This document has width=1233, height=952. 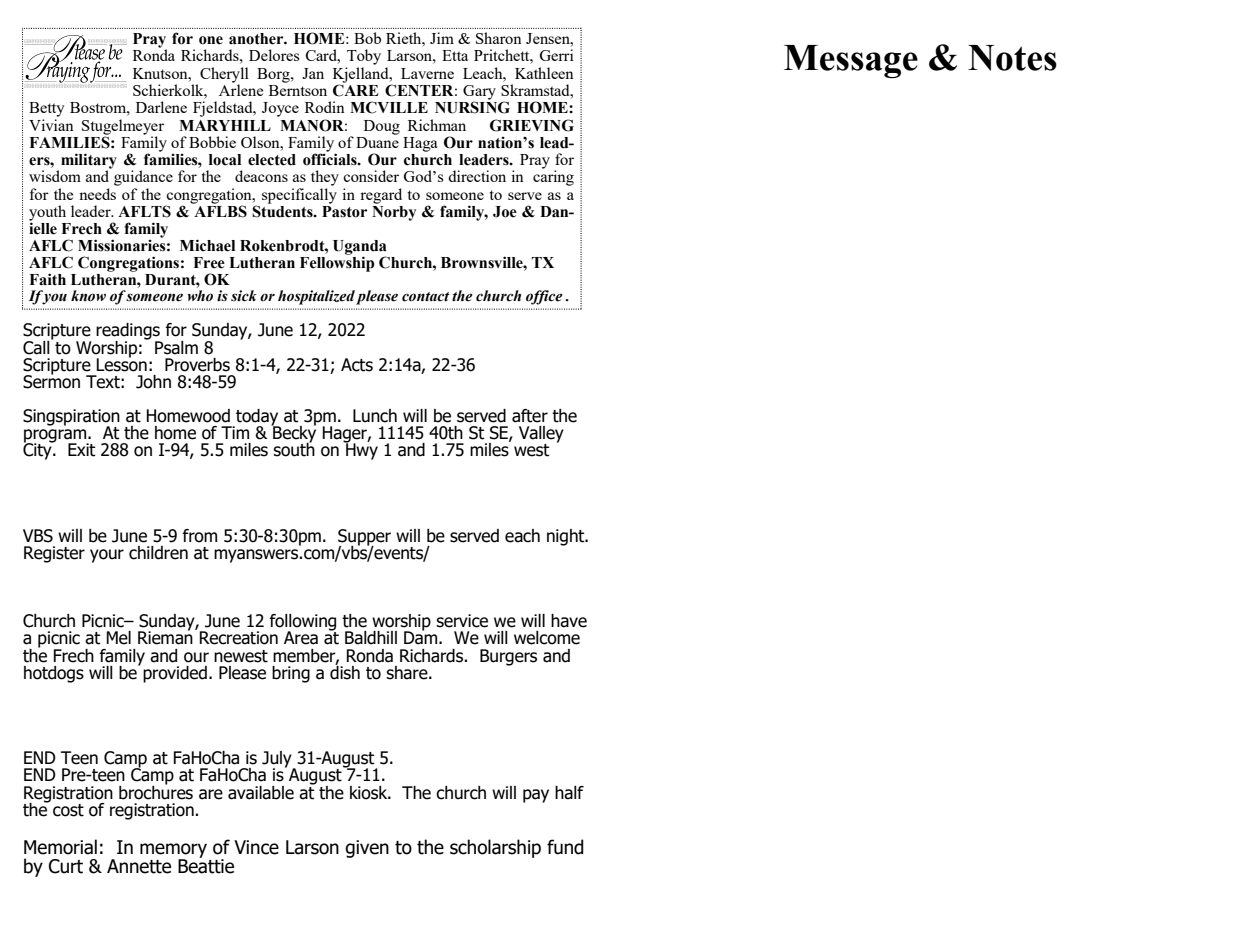 I want to click on night, so click(x=567, y=537).
